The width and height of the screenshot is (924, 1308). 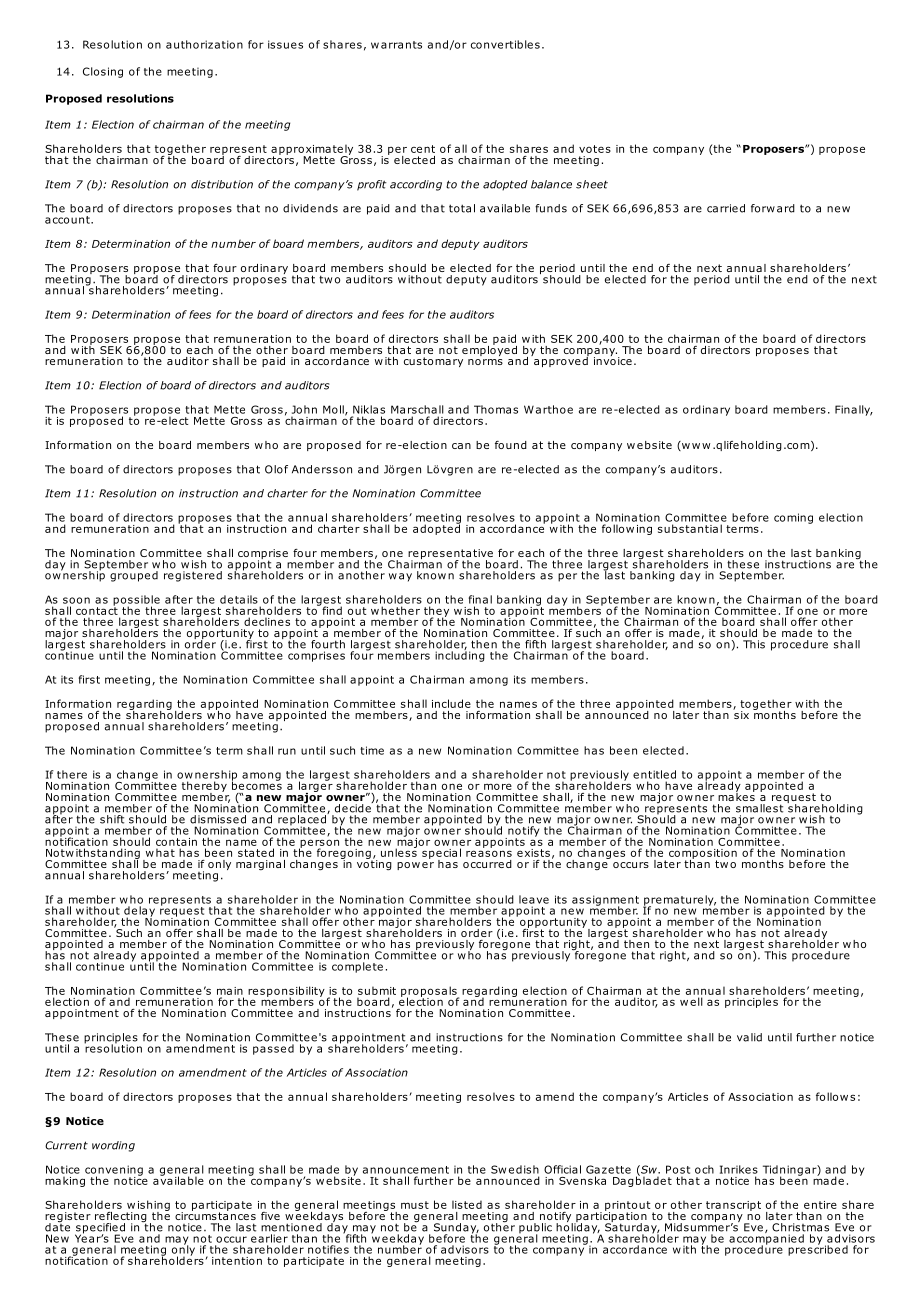 I want to click on carried, so click(x=726, y=208).
